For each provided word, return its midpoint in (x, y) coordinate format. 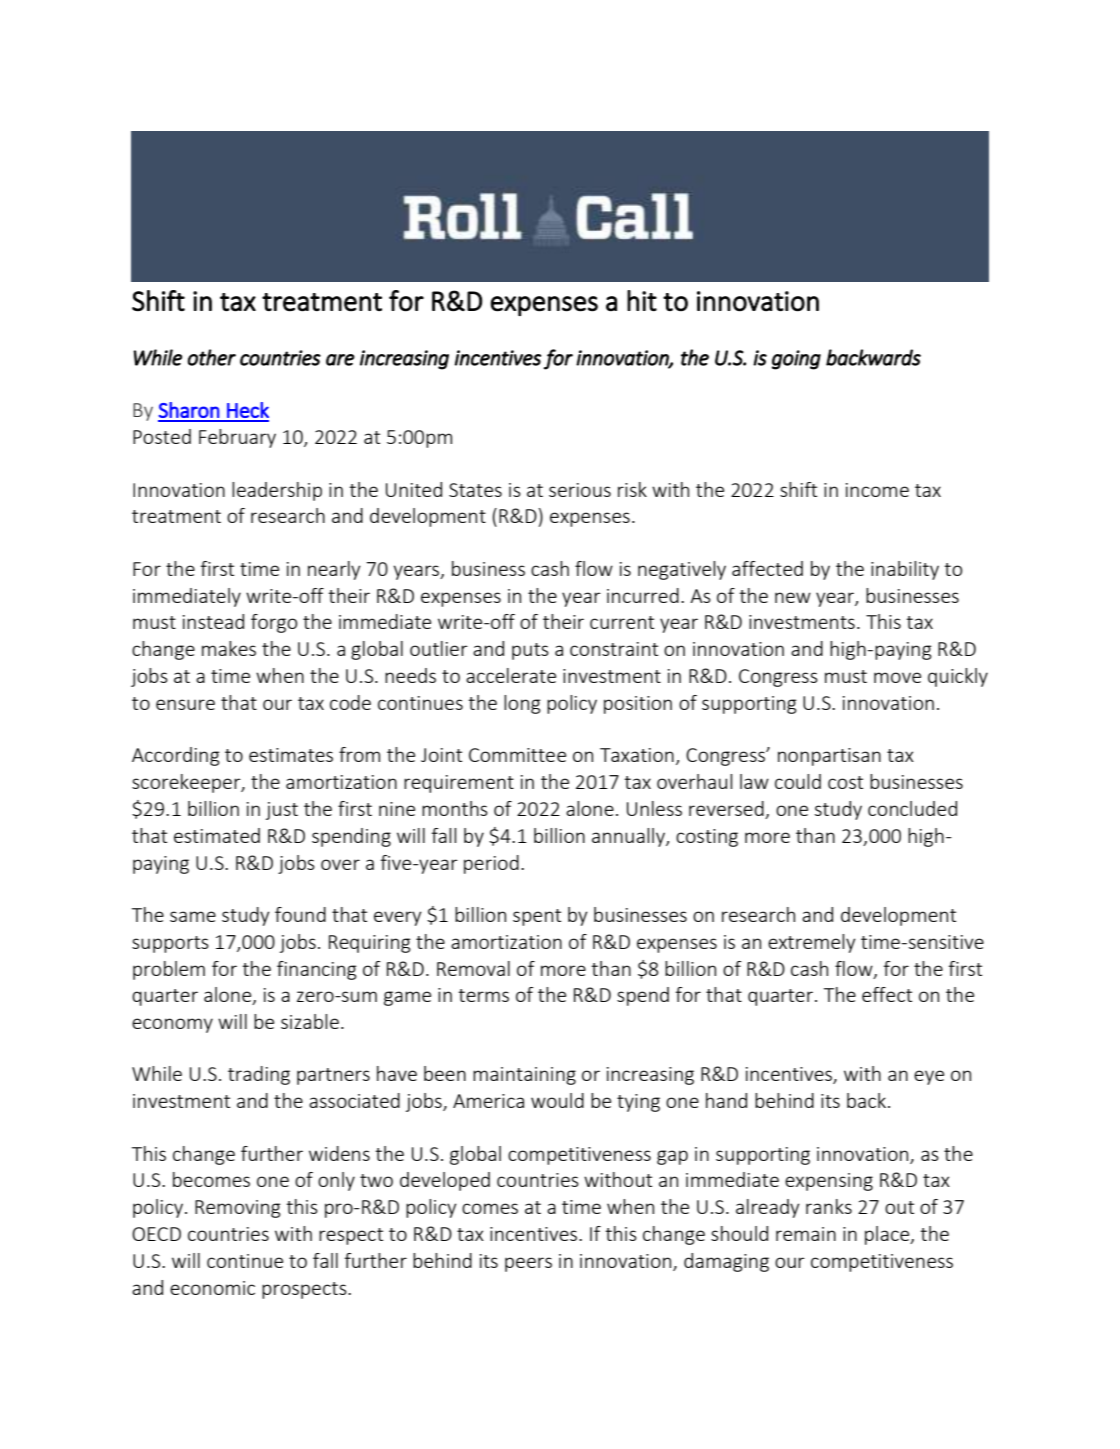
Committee (517, 755)
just (282, 811)
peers (528, 1264)
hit (642, 300)
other (211, 357)
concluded (912, 808)
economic (212, 1288)
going (796, 360)
